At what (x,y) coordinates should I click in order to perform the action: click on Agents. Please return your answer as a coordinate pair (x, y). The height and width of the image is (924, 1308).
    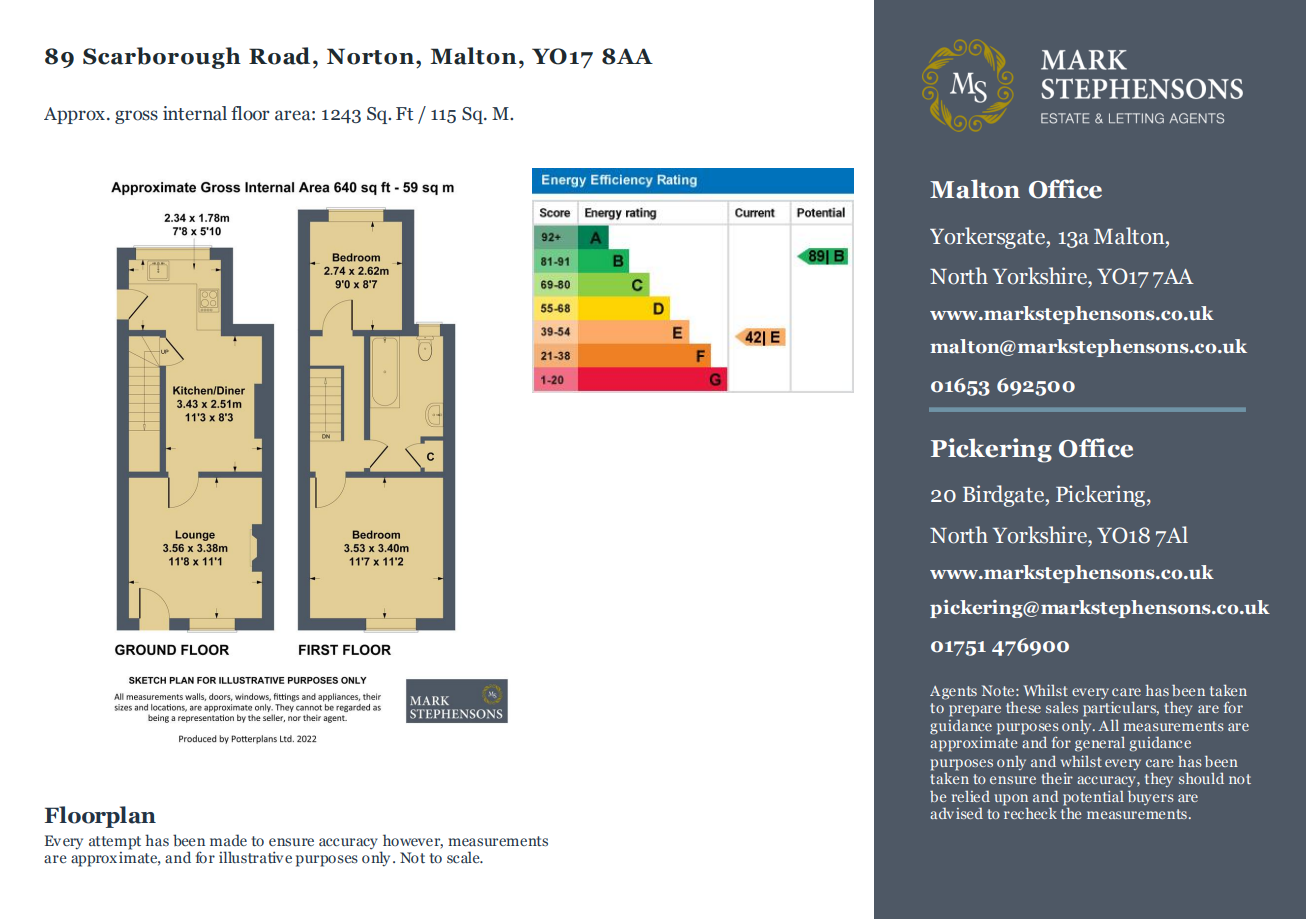
    Looking at the image, I should click on (953, 693).
